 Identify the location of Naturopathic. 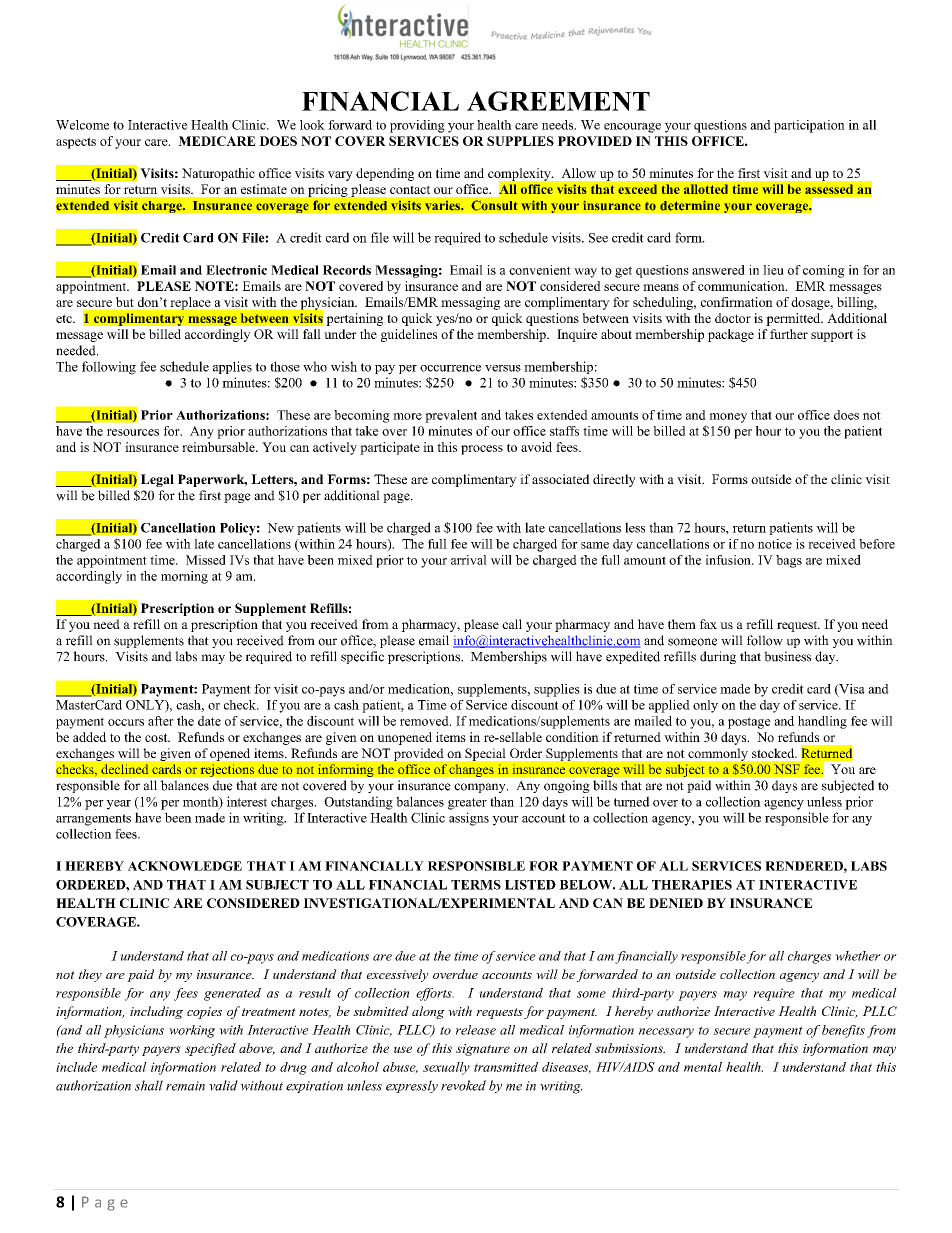
(218, 174).
